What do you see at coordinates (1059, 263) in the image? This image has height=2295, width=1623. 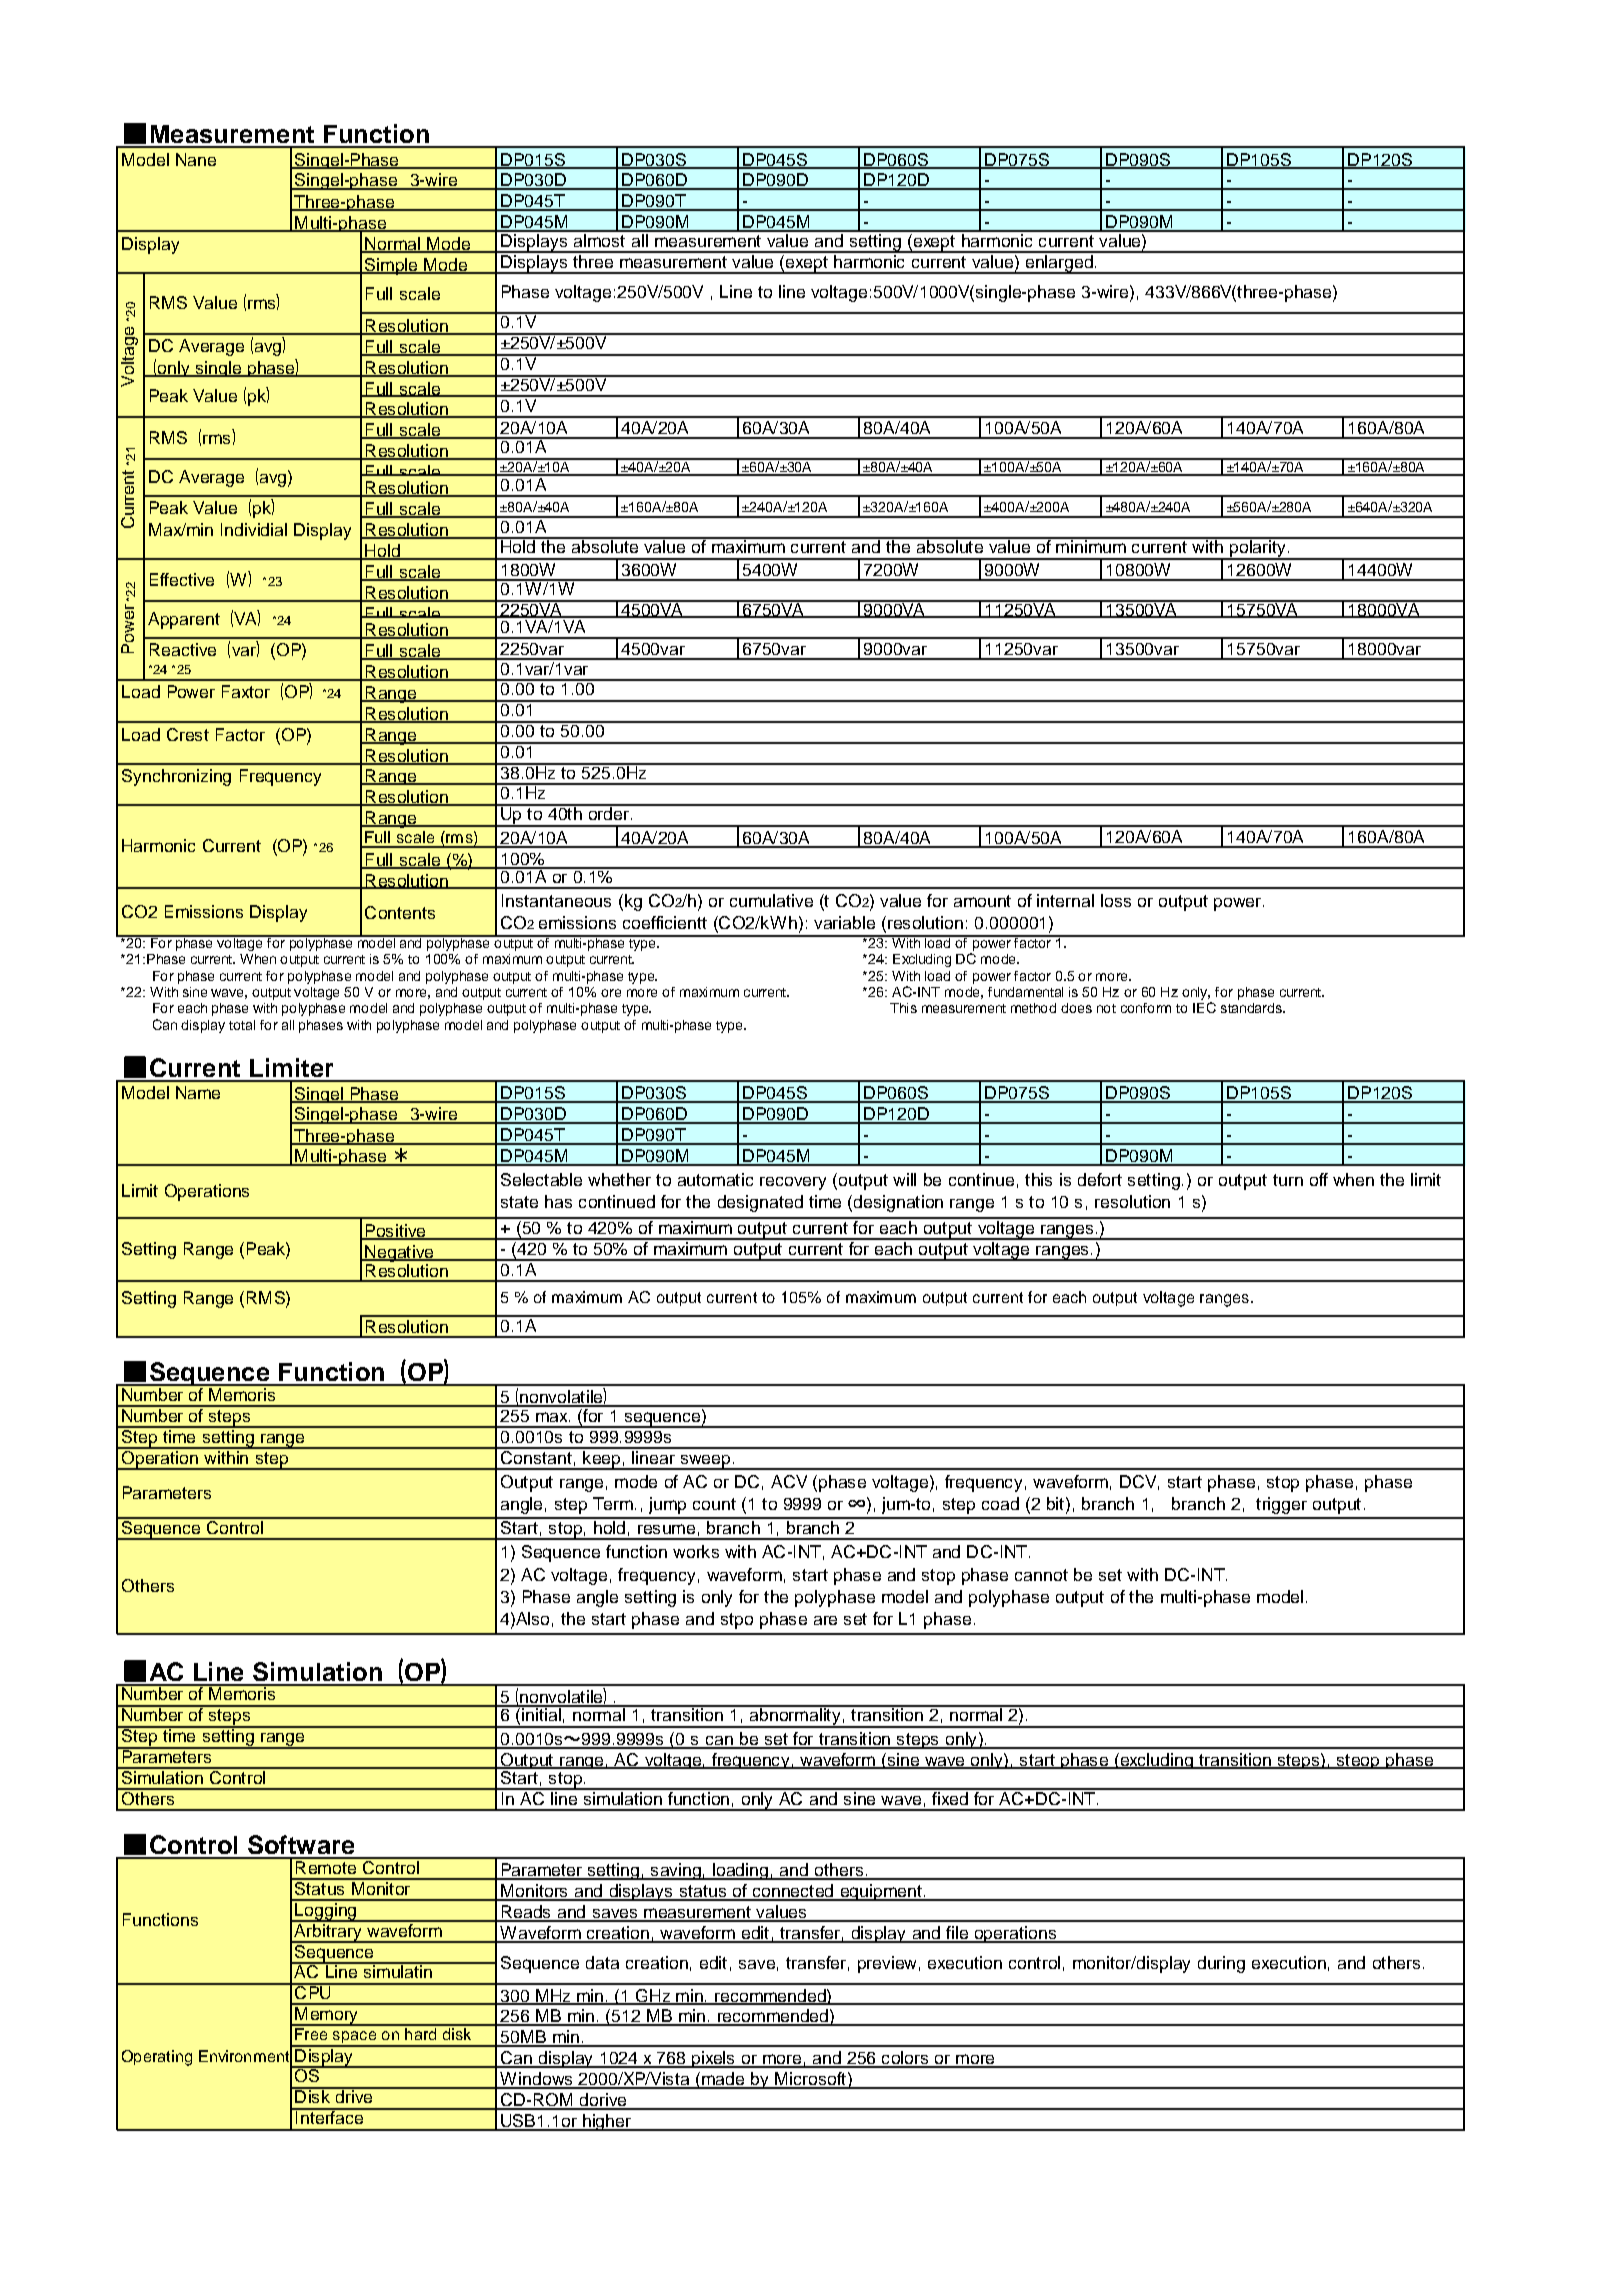 I see `enlarged` at bounding box center [1059, 263].
